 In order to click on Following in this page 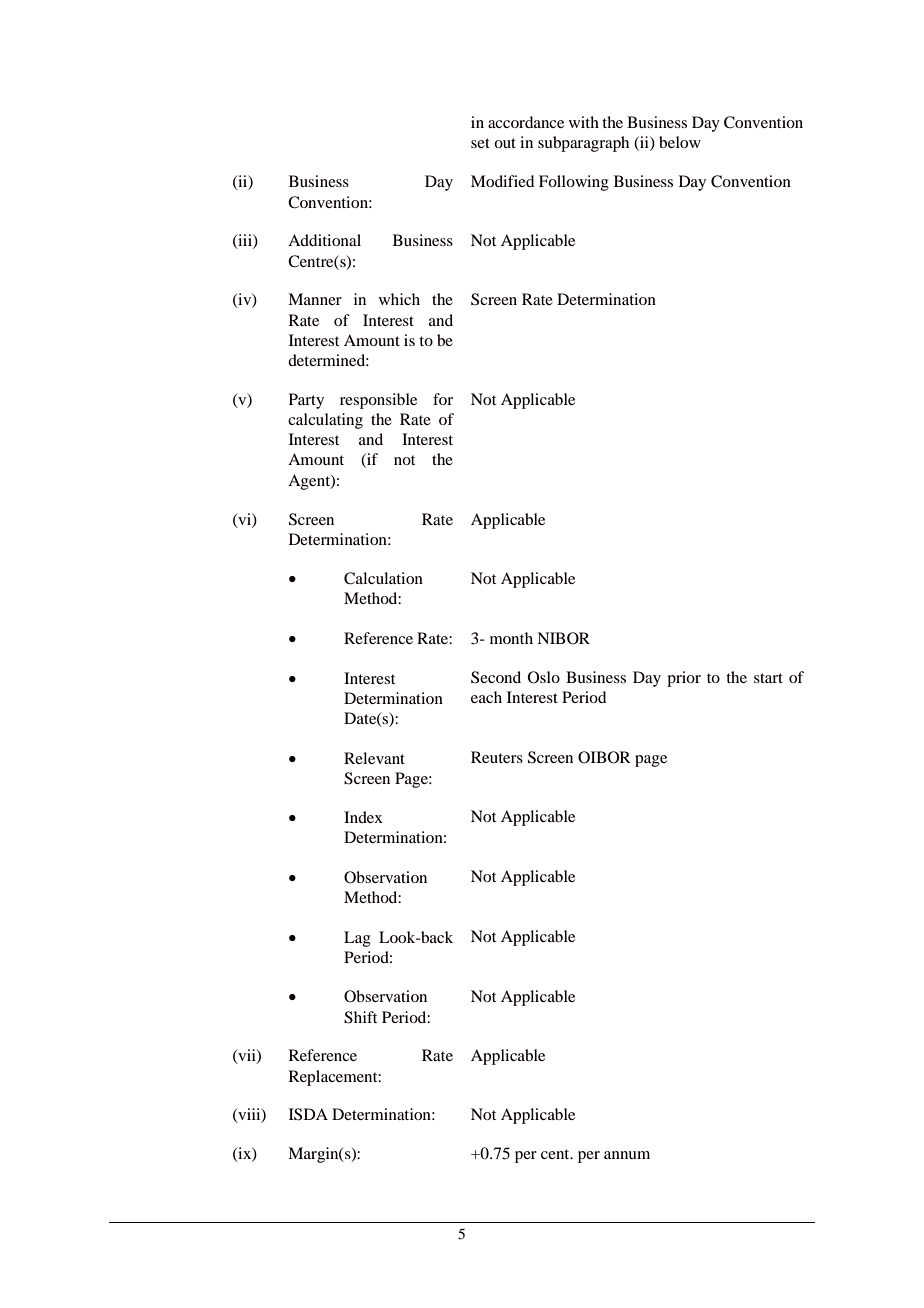, I will do `click(574, 183)`.
